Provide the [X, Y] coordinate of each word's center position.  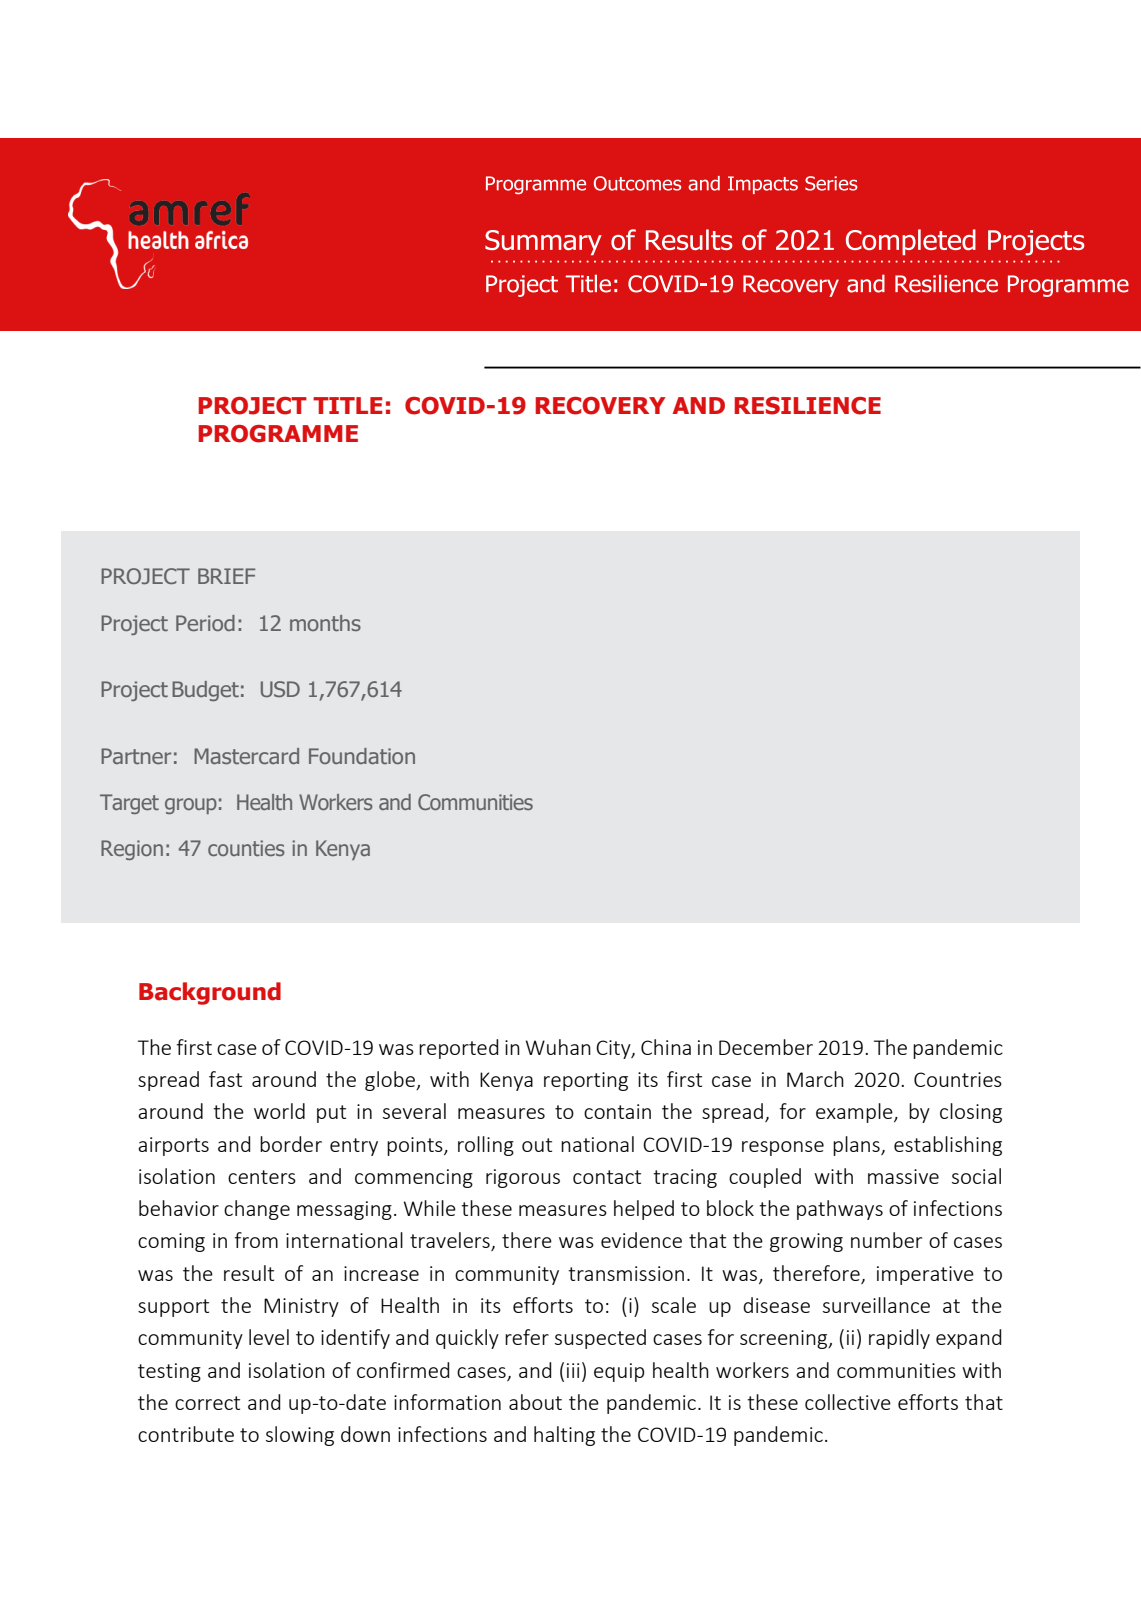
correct [207, 1403]
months [325, 623]
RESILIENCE [807, 406]
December [766, 1047]
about [535, 1402]
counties [246, 848]
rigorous [523, 1178]
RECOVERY [600, 406]
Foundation [362, 756]
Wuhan [558, 1047]
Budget [205, 691]
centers [262, 1177]
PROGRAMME [278, 434]
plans [857, 1146]
